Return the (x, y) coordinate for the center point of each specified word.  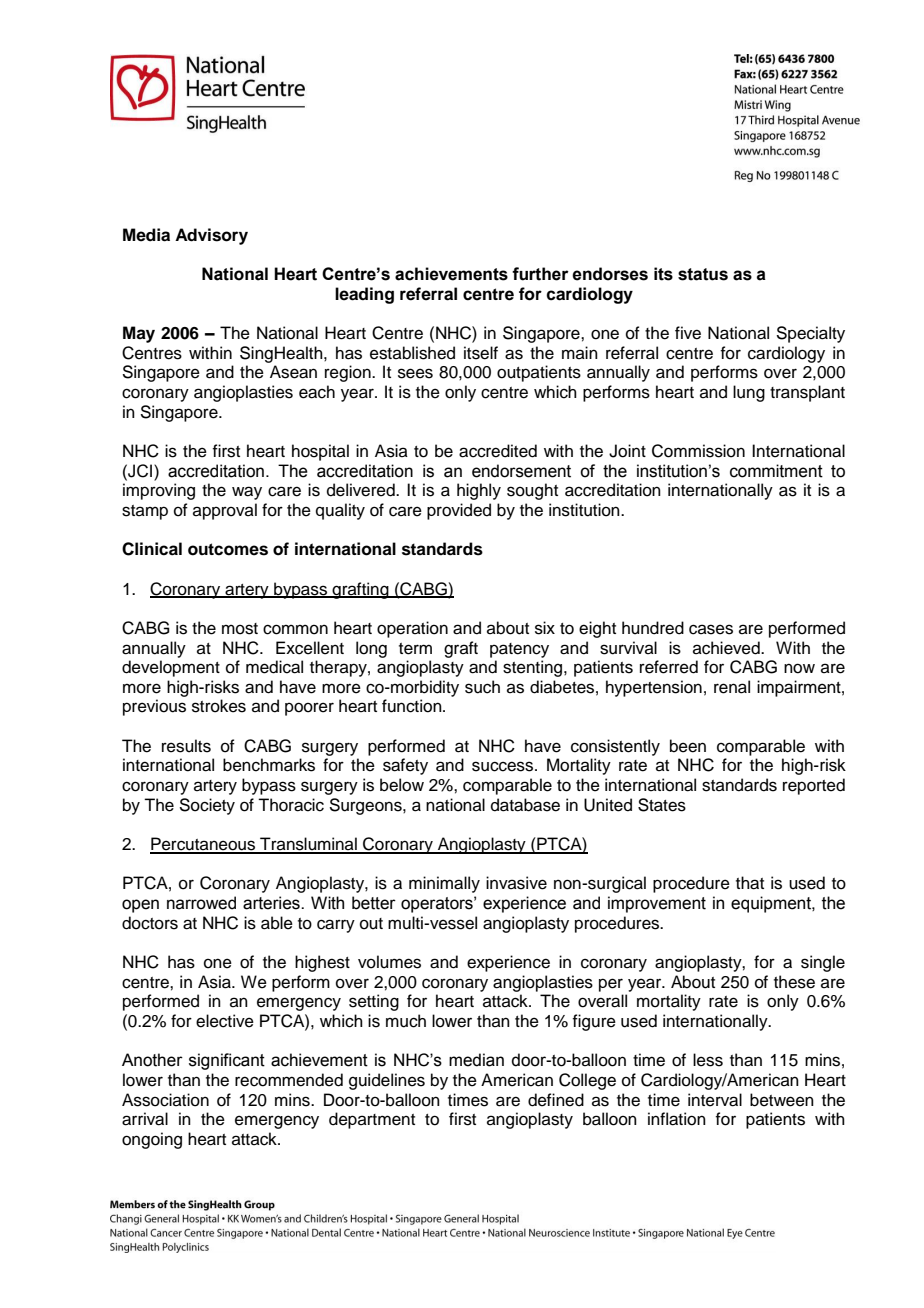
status (703, 274)
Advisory (211, 236)
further (540, 274)
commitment (776, 471)
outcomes (228, 549)
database (525, 805)
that (750, 883)
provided (459, 511)
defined (556, 1100)
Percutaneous (204, 845)
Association (165, 1100)
